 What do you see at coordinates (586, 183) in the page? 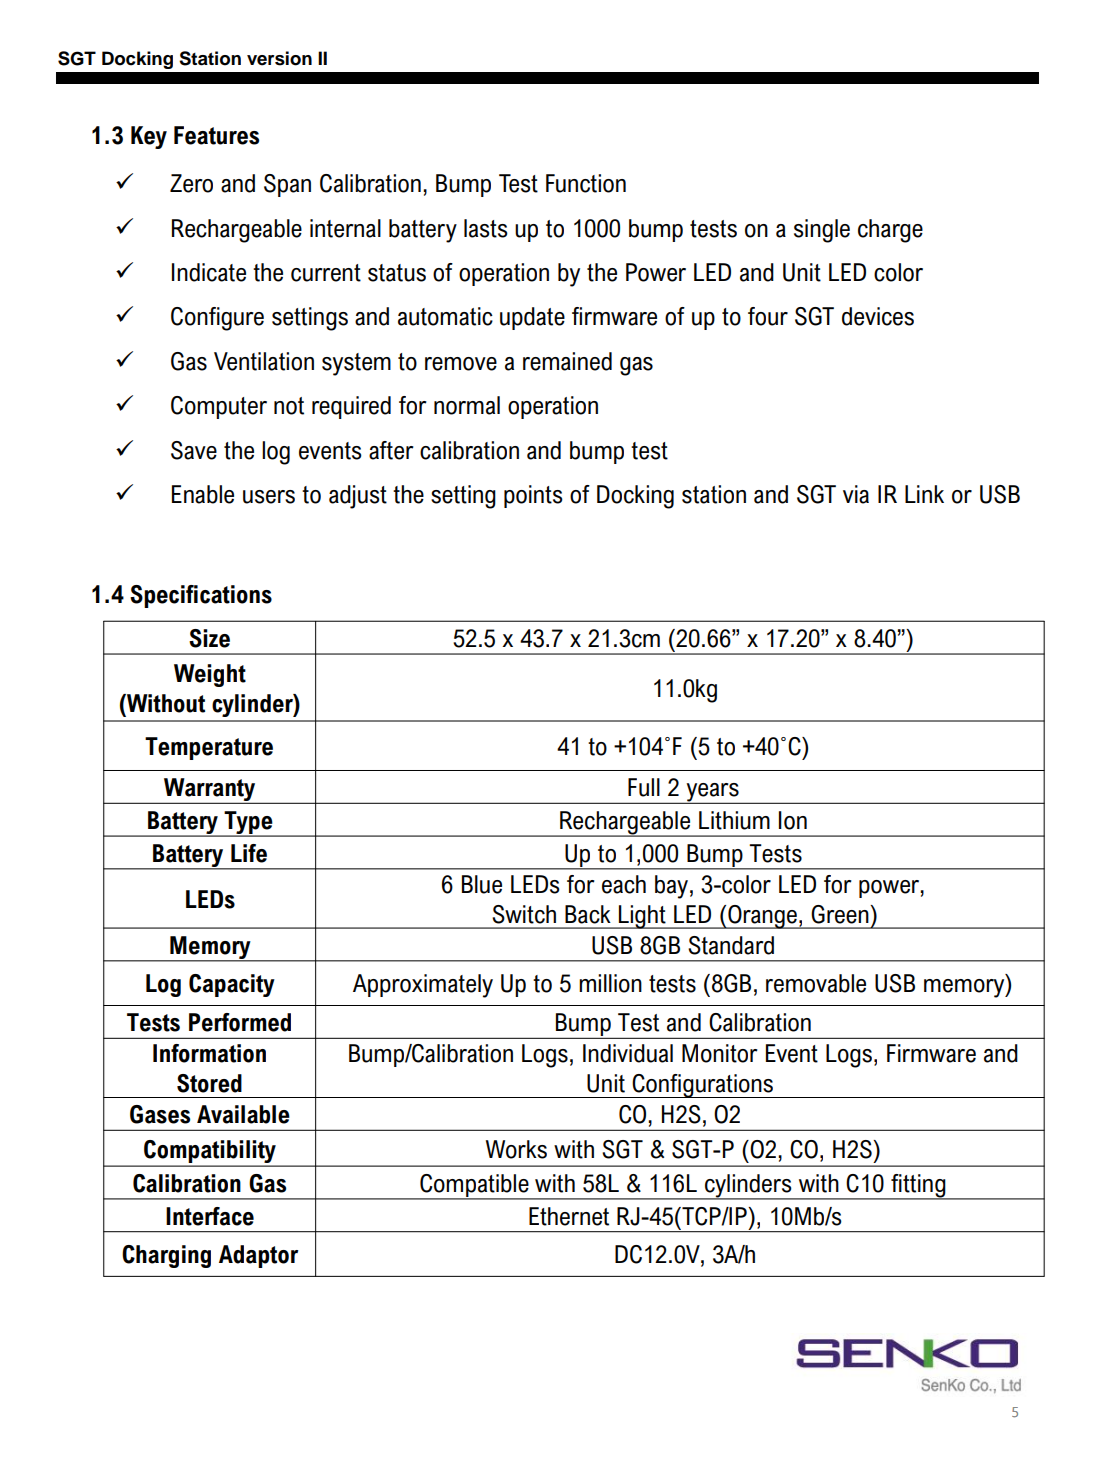
I see `Function` at bounding box center [586, 183].
